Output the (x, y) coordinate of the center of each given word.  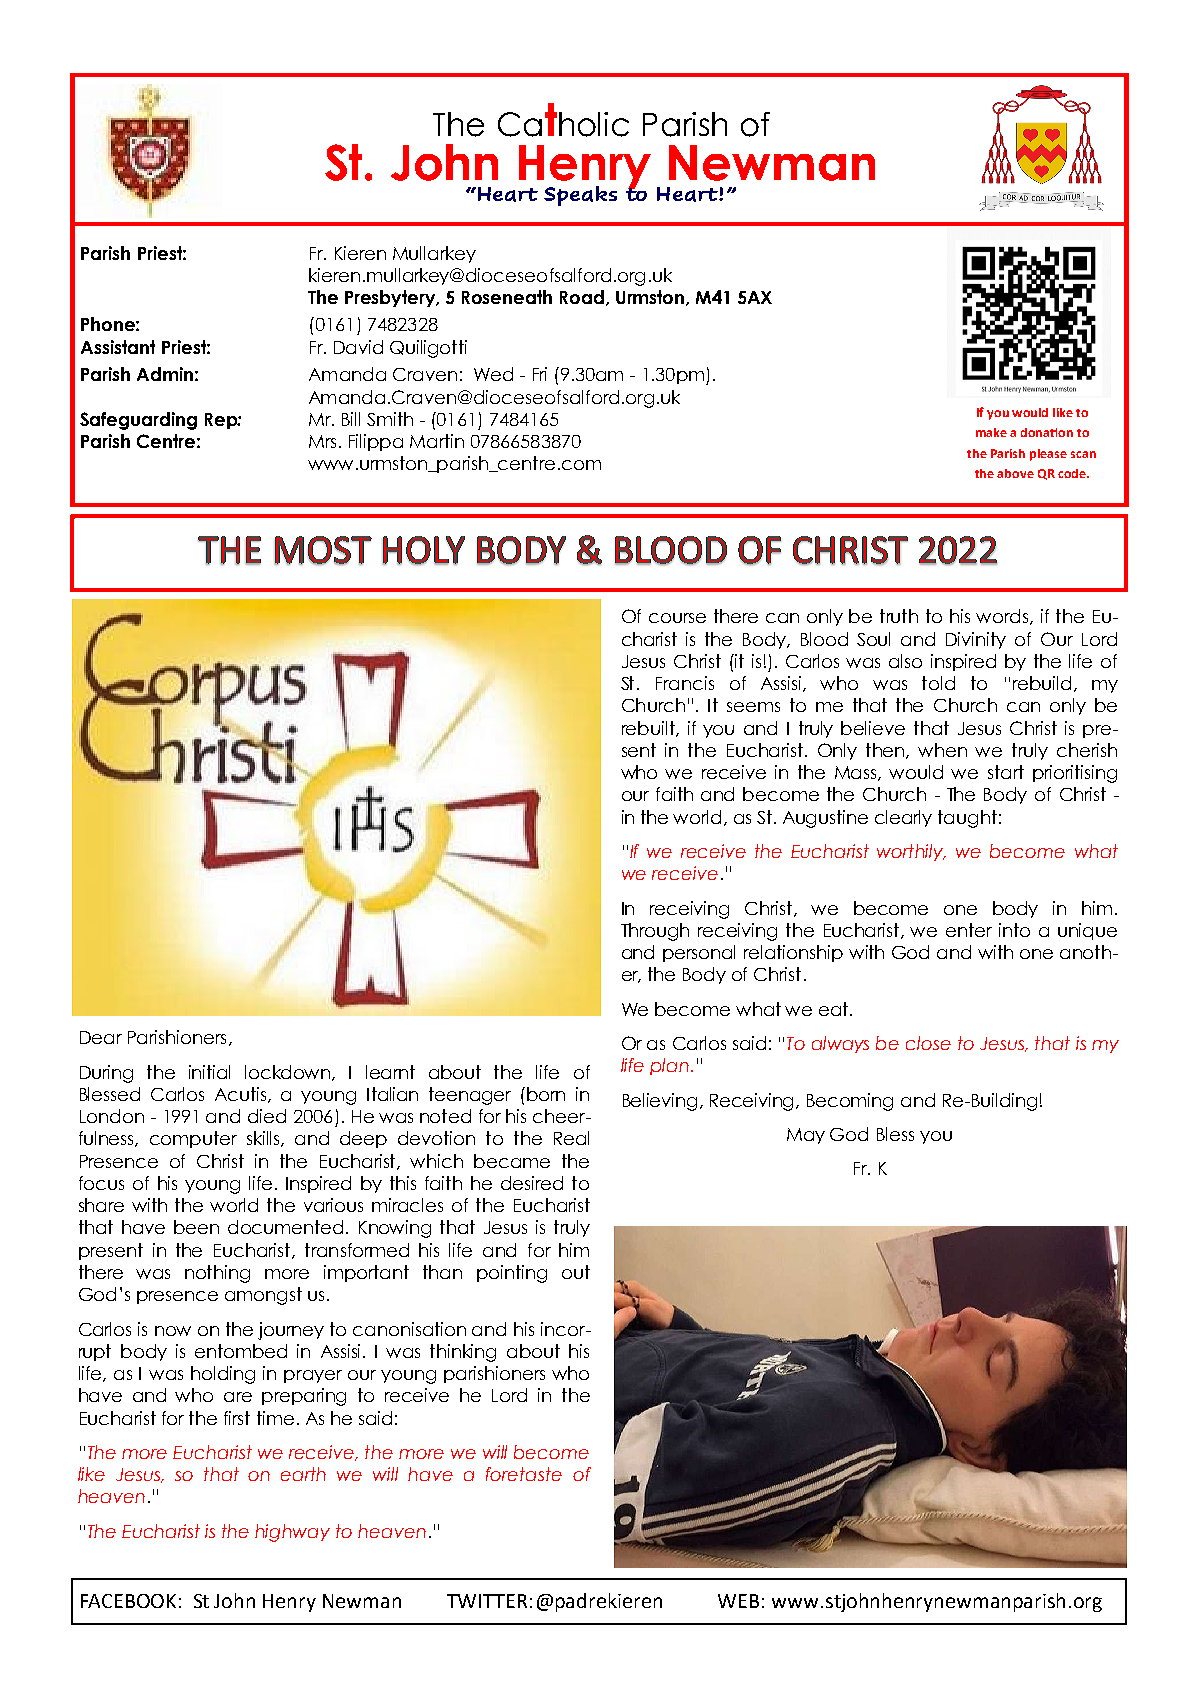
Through (655, 932)
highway (292, 1533)
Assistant (118, 347)
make (991, 432)
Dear (101, 1037)
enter (969, 930)
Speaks (580, 196)
